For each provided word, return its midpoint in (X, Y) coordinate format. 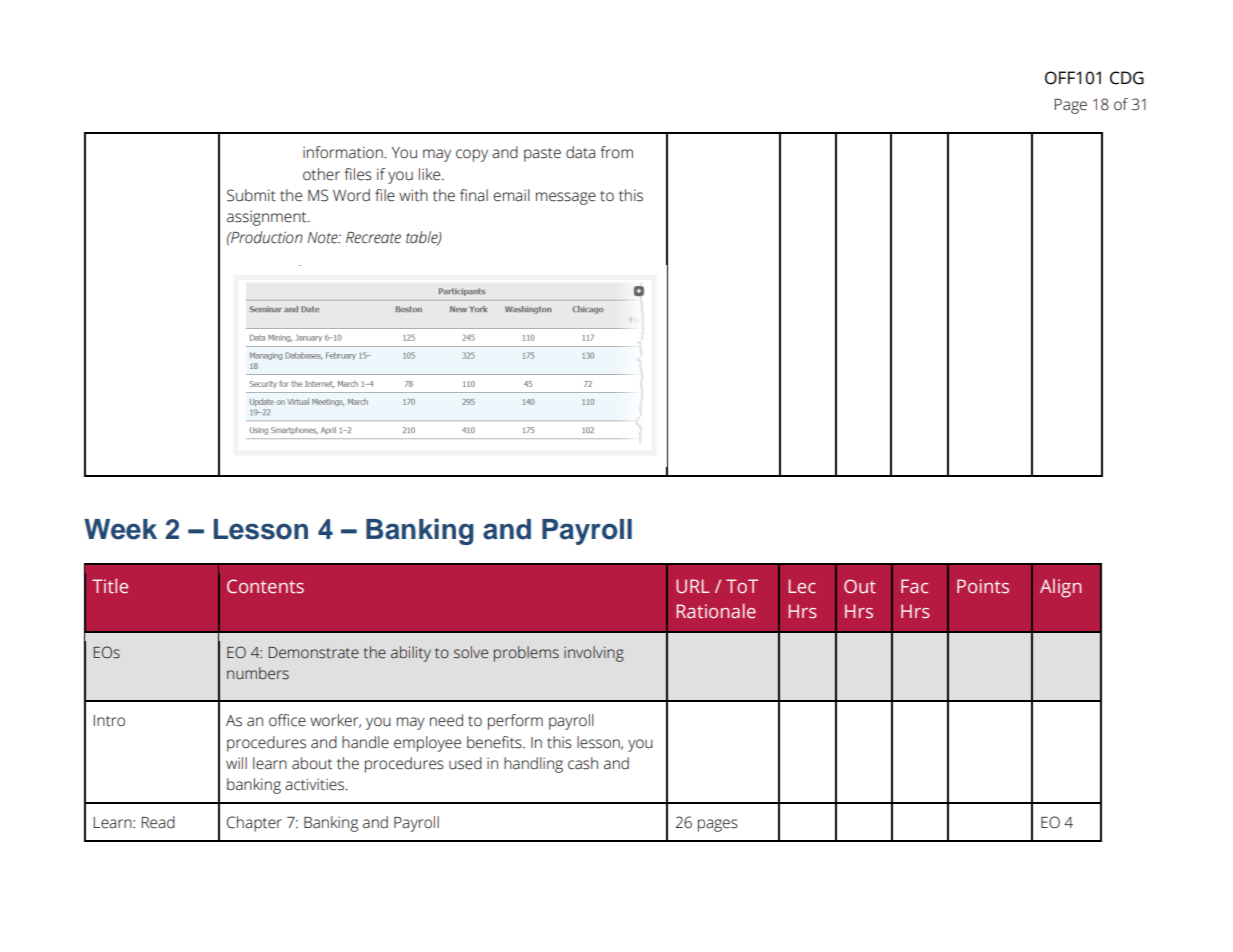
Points (983, 586)
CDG (1127, 78)
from (616, 152)
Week (120, 529)
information (343, 152)
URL (692, 586)
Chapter (254, 824)
